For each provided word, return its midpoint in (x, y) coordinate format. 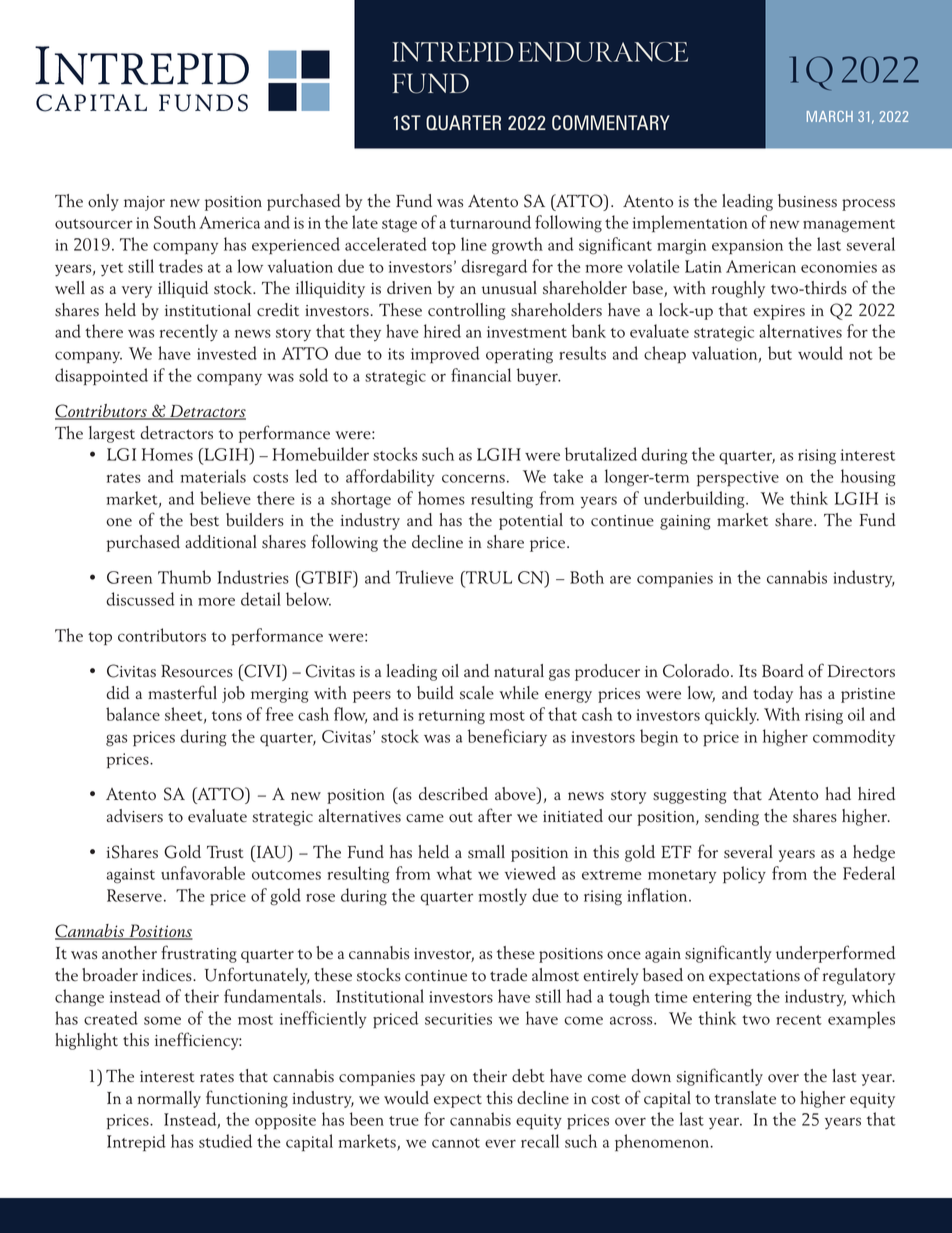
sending (732, 817)
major (144, 203)
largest (112, 434)
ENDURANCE (603, 52)
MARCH (830, 116)
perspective (738, 479)
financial (481, 375)
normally (169, 1099)
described (453, 794)
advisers (134, 816)
